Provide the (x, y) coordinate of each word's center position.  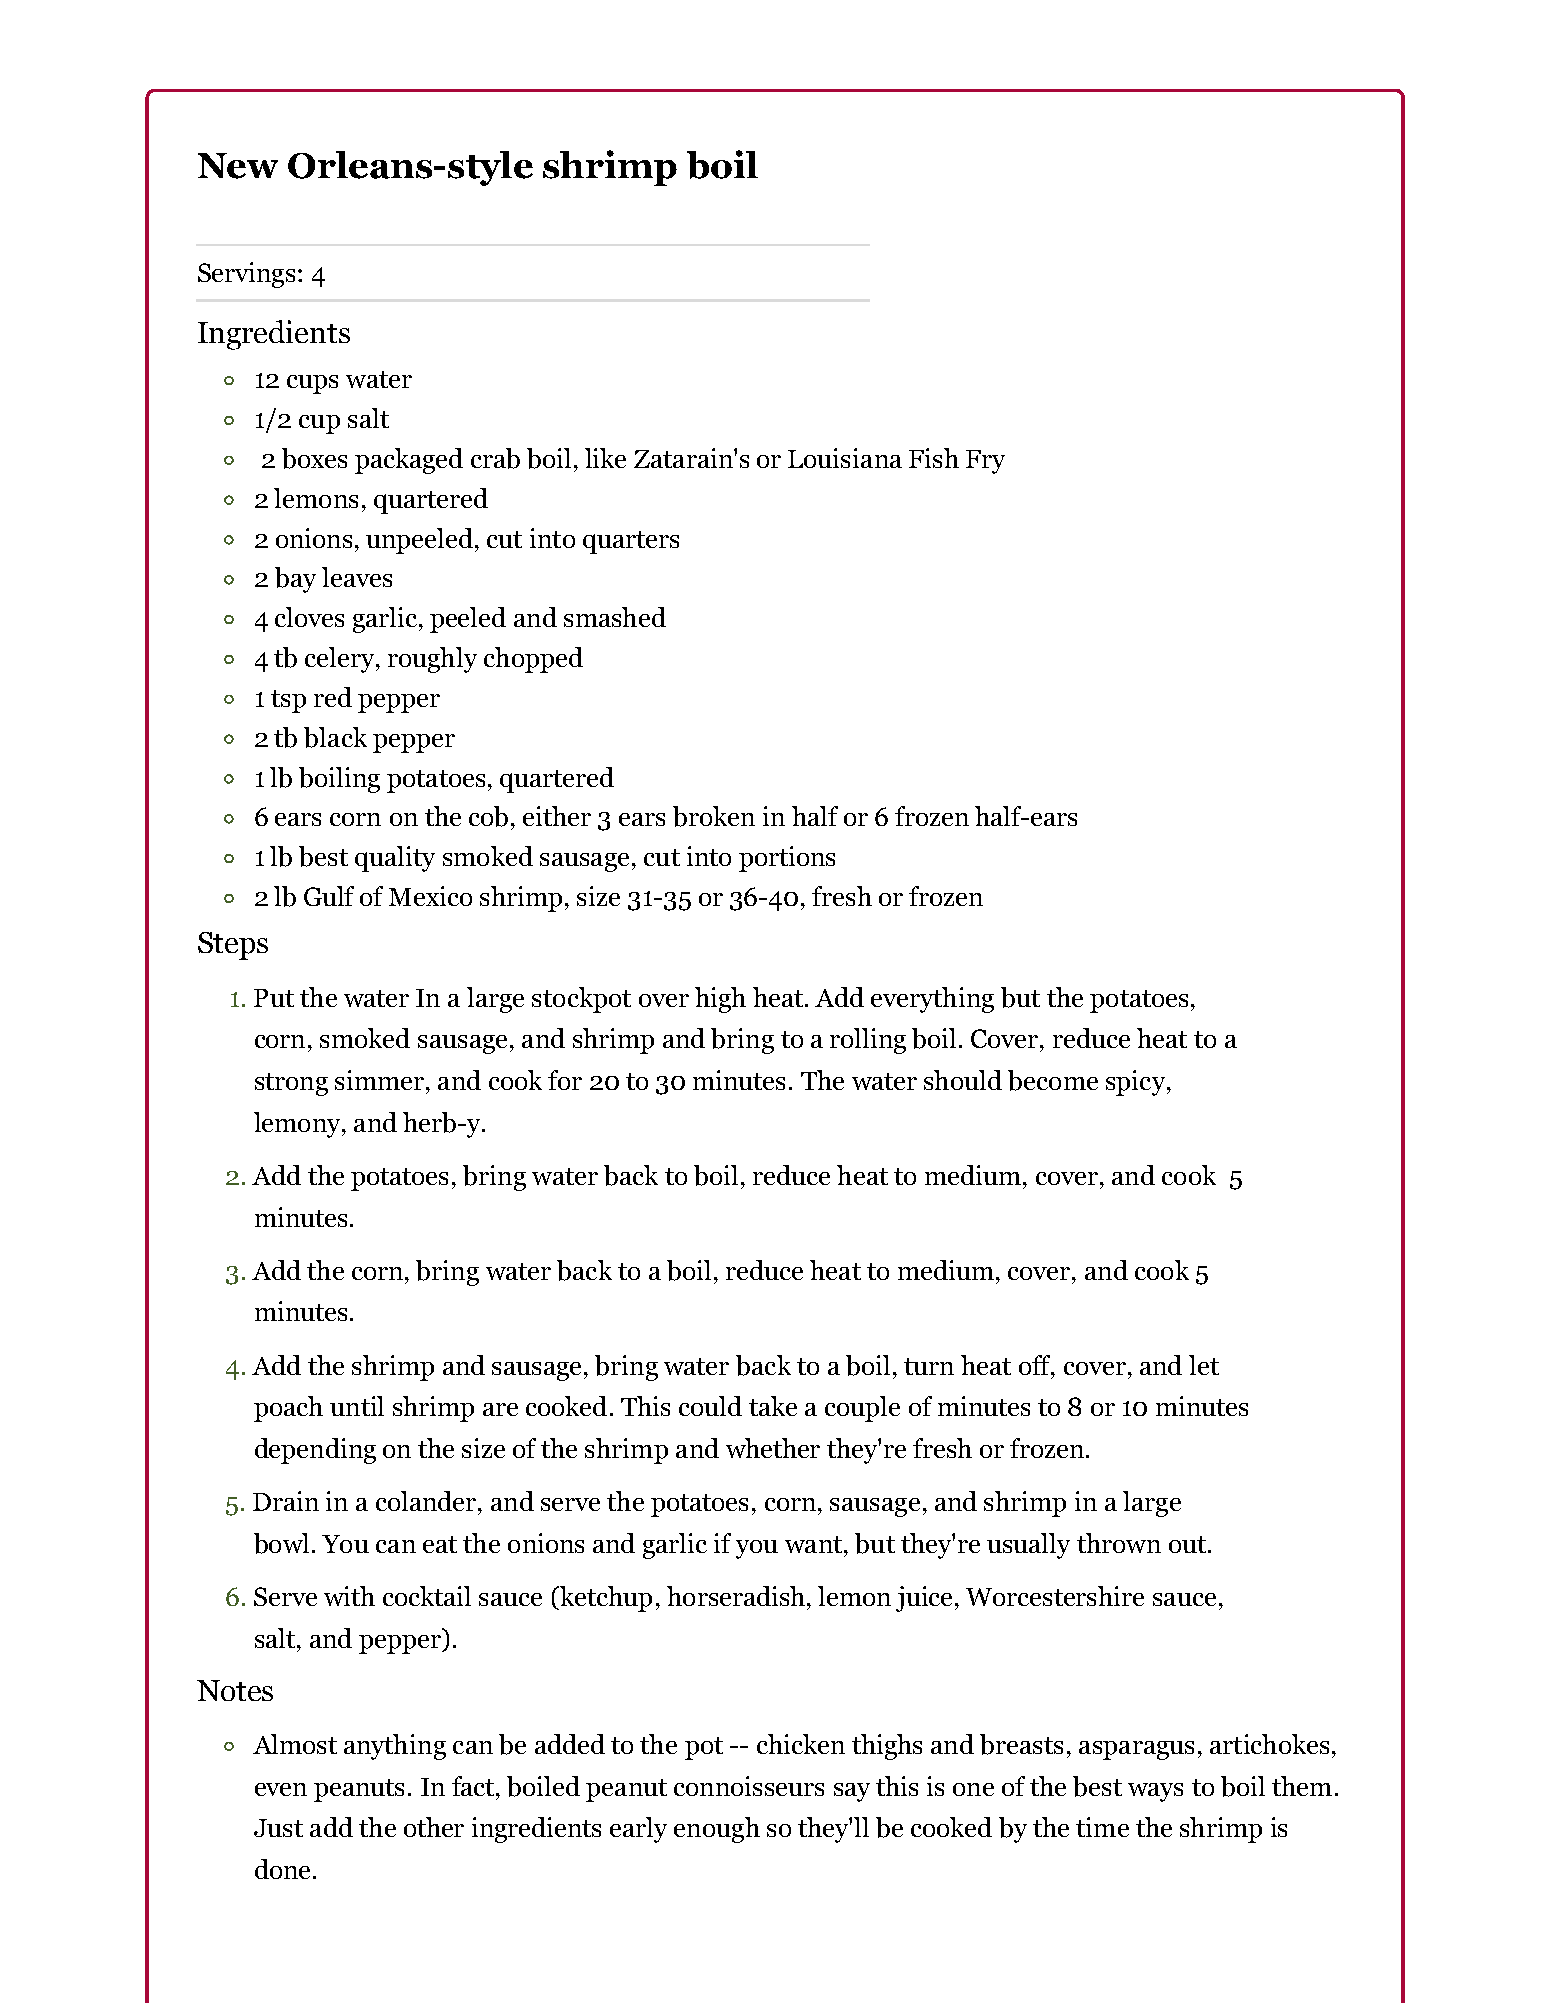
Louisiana (845, 458)
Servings (246, 275)
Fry (985, 462)
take (773, 1406)
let (1204, 1365)
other (434, 1827)
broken (714, 816)
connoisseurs (749, 1786)
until (357, 1406)
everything (932, 1000)
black (335, 737)
